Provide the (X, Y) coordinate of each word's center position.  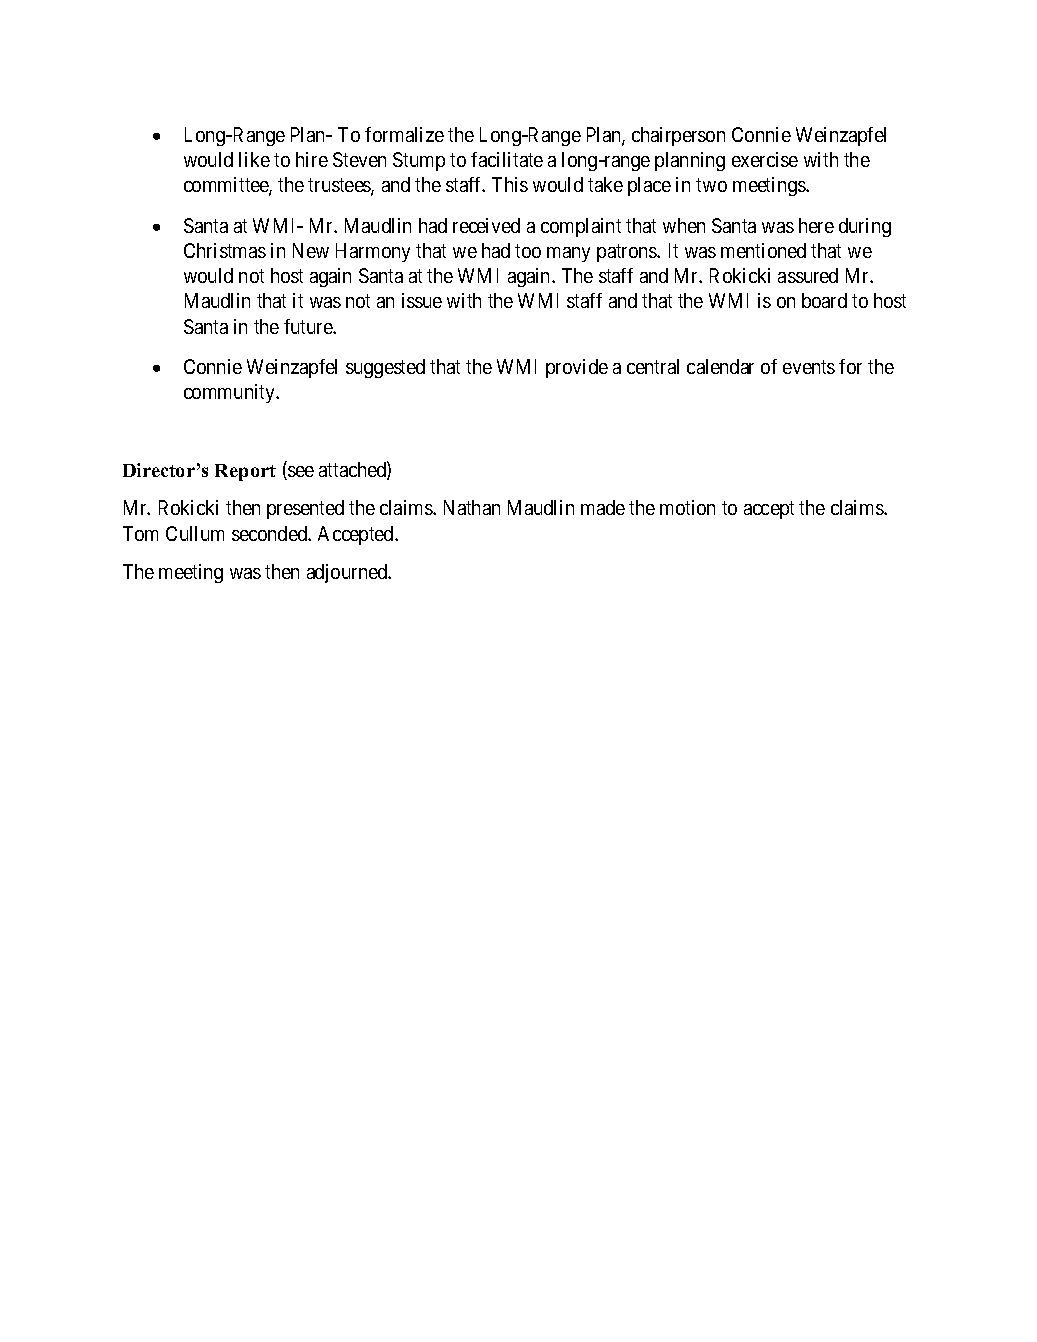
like (254, 159)
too (528, 251)
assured (808, 275)
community (231, 393)
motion (687, 507)
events (809, 367)
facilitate (507, 159)
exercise (765, 159)
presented (305, 509)
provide (577, 368)
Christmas (225, 250)
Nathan (472, 507)
